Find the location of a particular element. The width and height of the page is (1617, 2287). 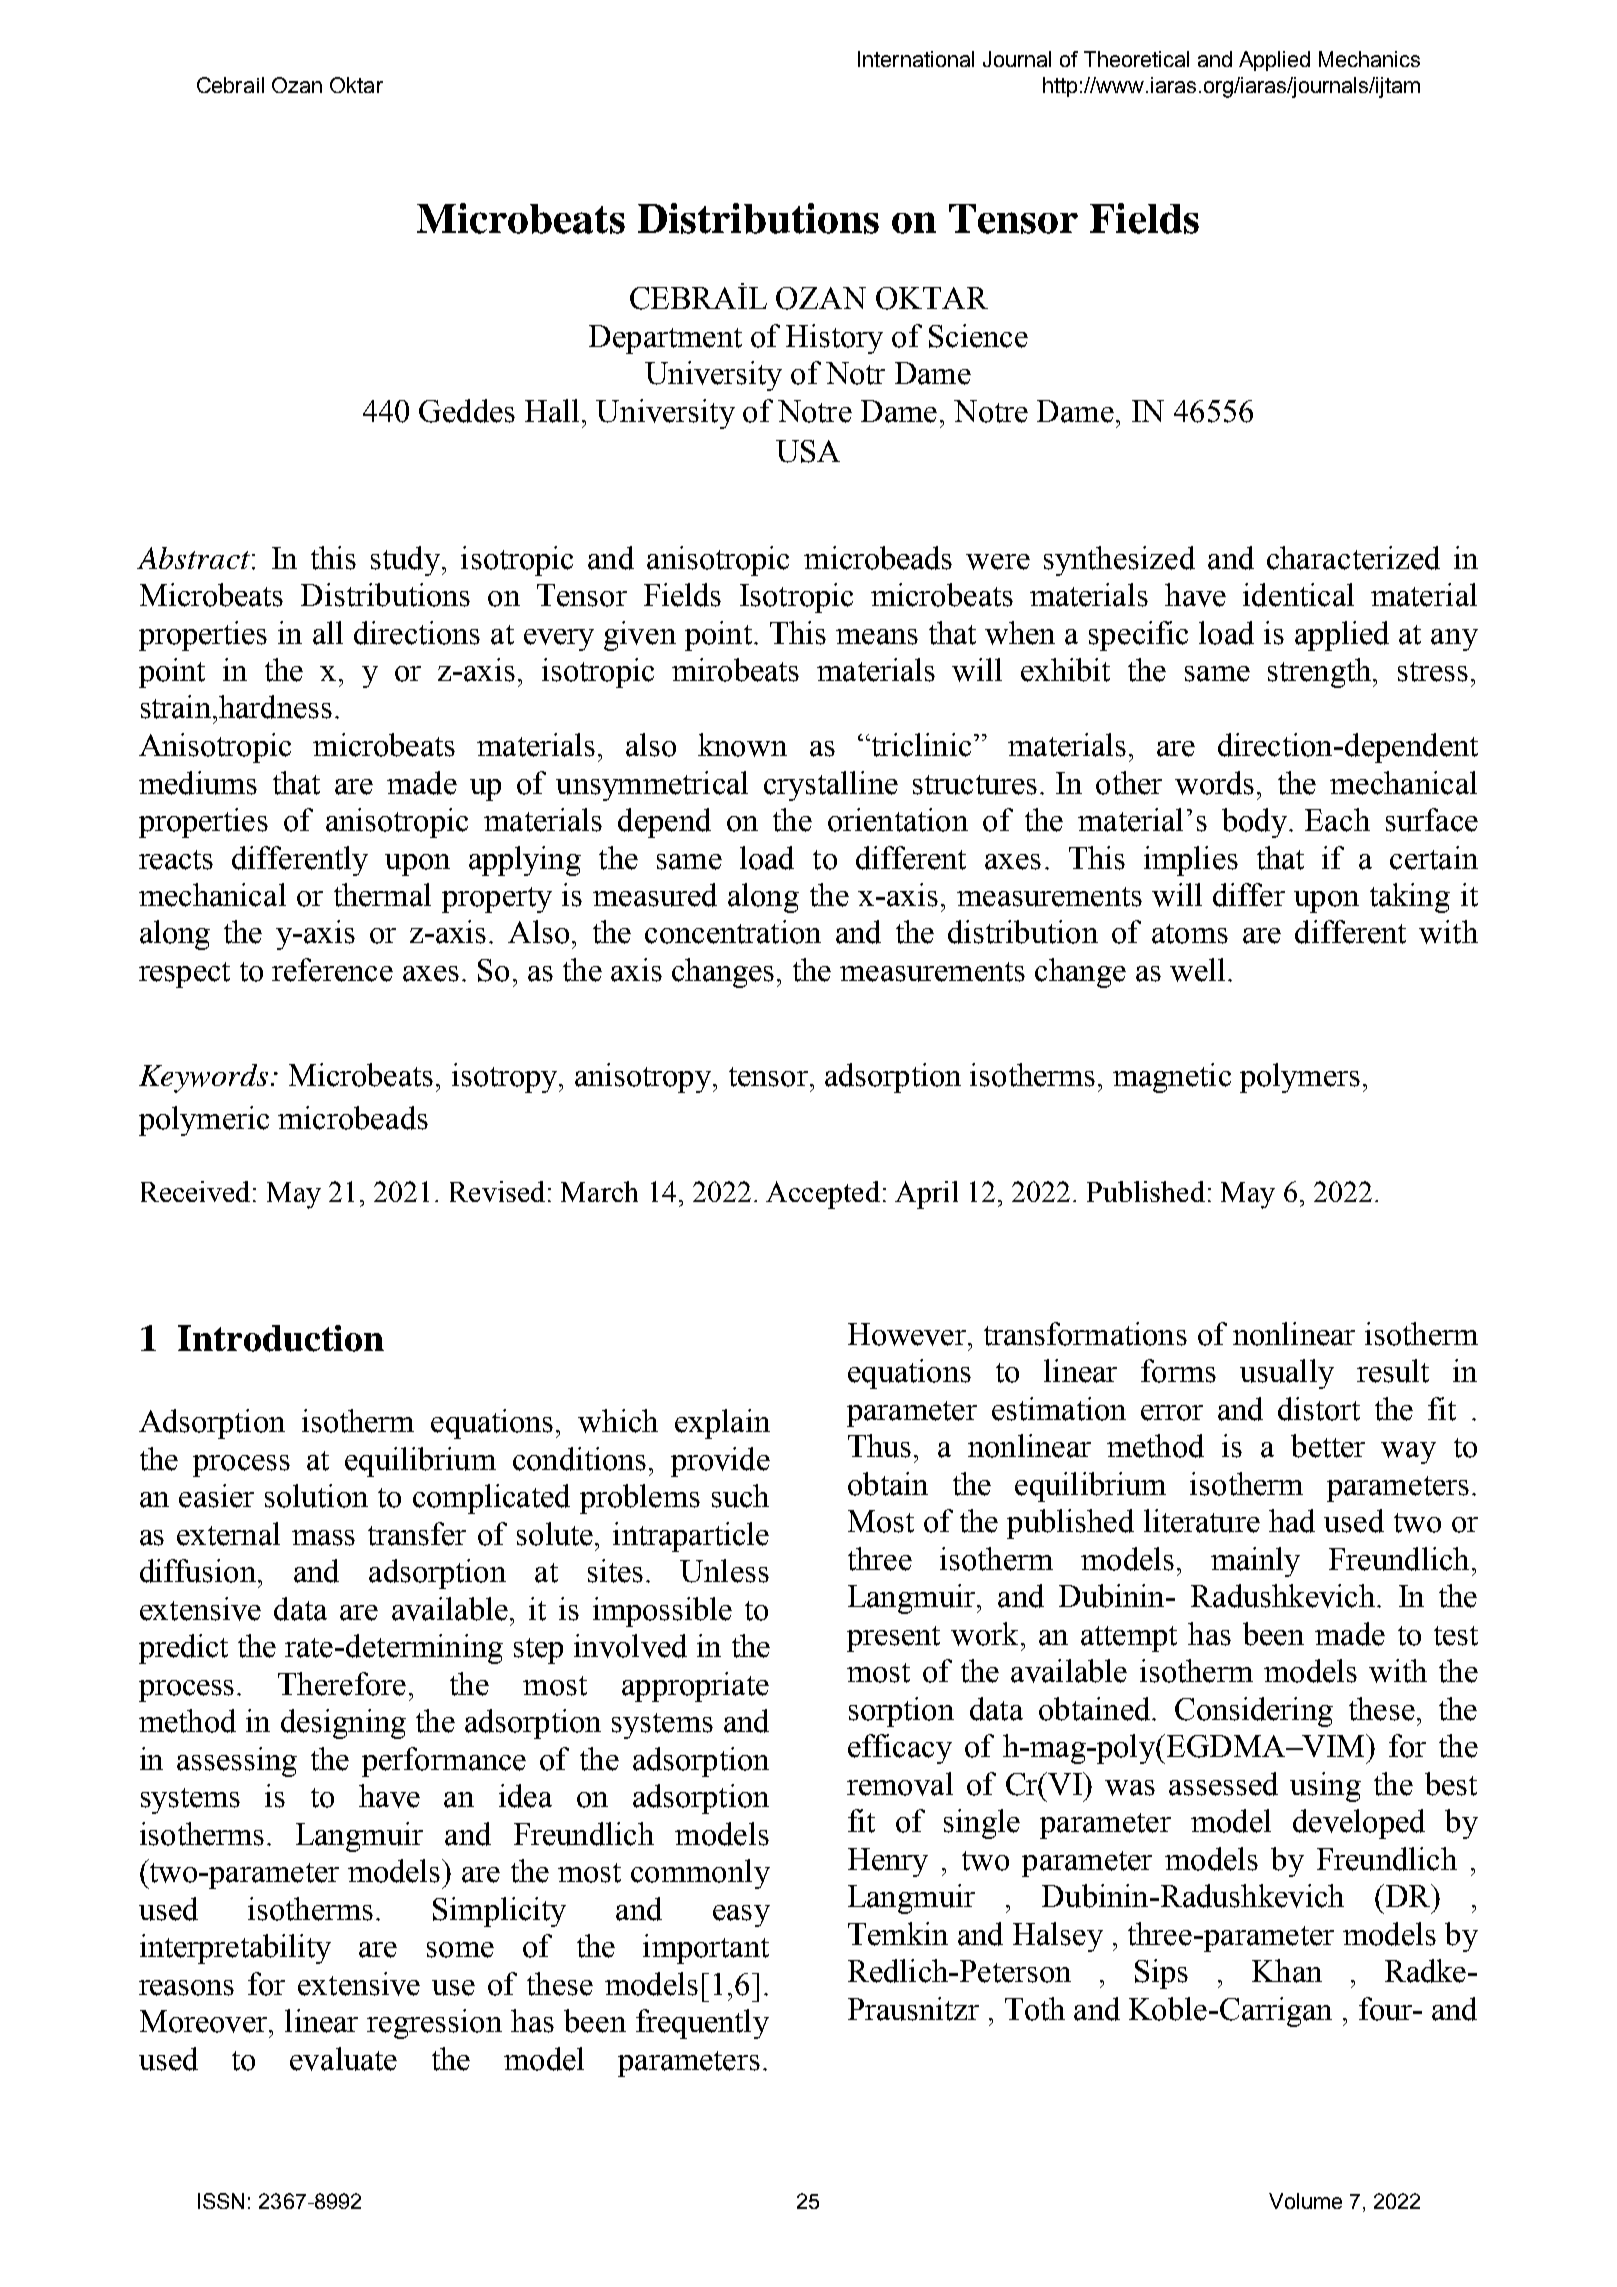

thermal is located at coordinates (382, 895).
